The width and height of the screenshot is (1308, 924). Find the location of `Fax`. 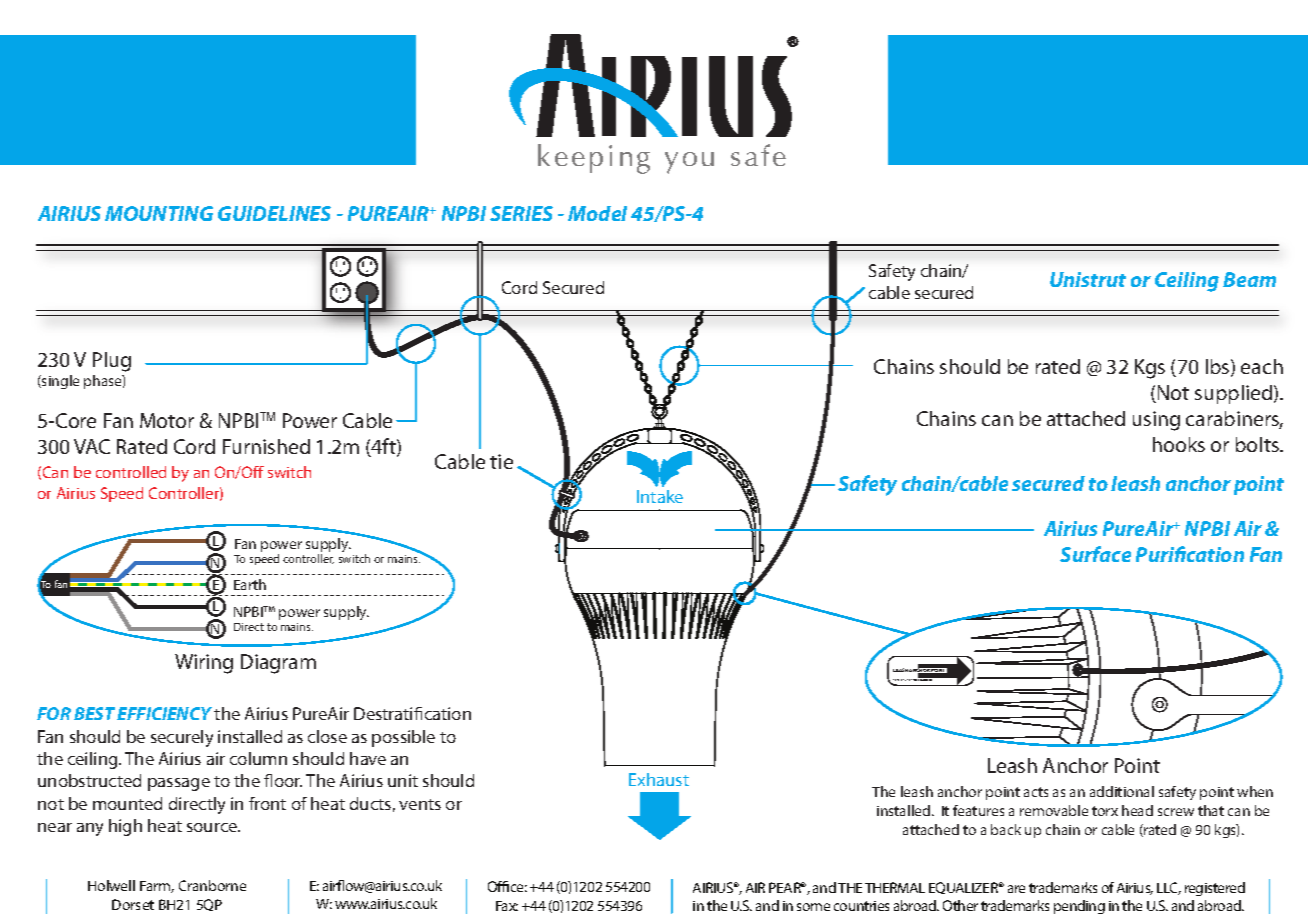

Fax is located at coordinates (507, 906).
